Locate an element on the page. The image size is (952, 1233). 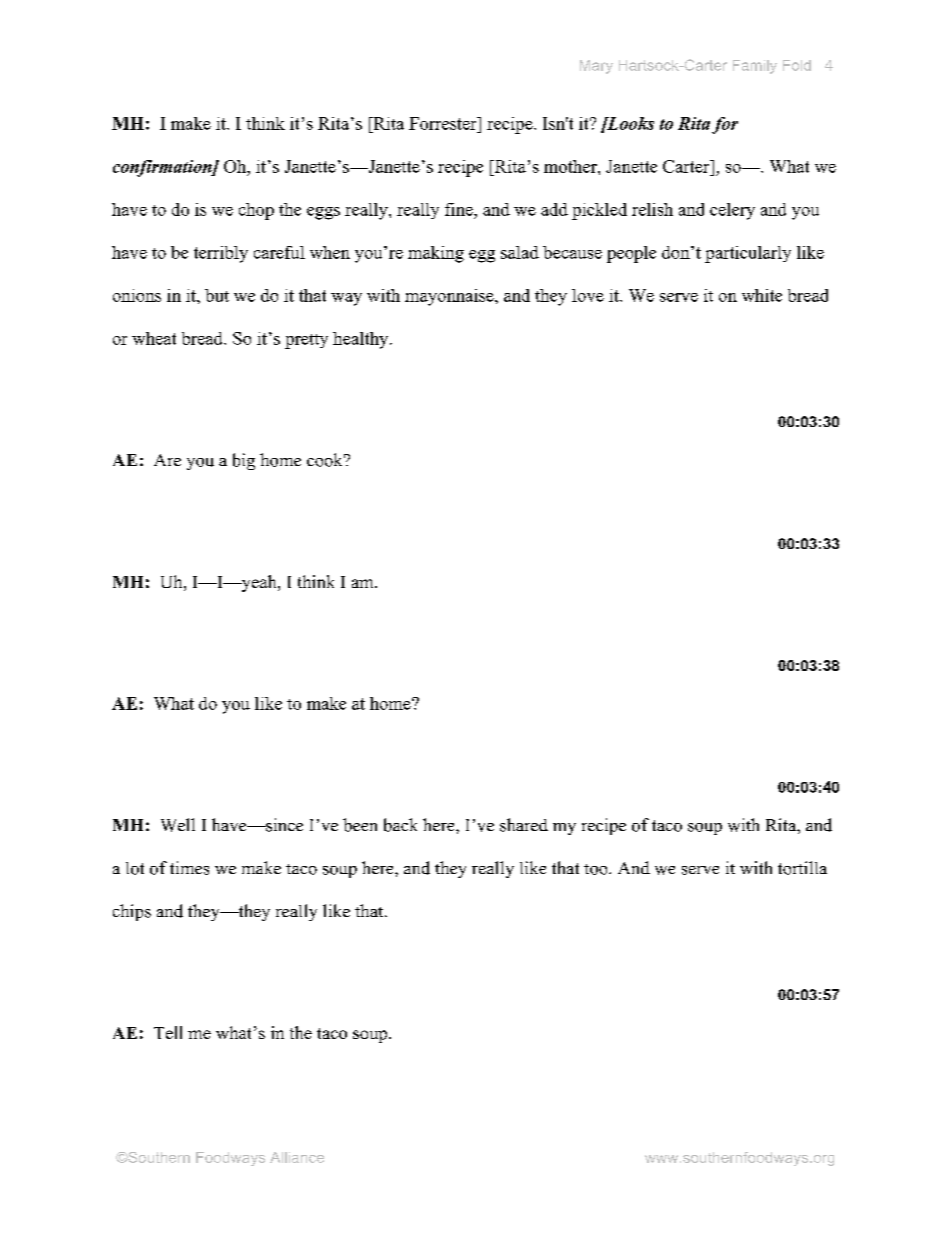
tortilla is located at coordinates (802, 868).
